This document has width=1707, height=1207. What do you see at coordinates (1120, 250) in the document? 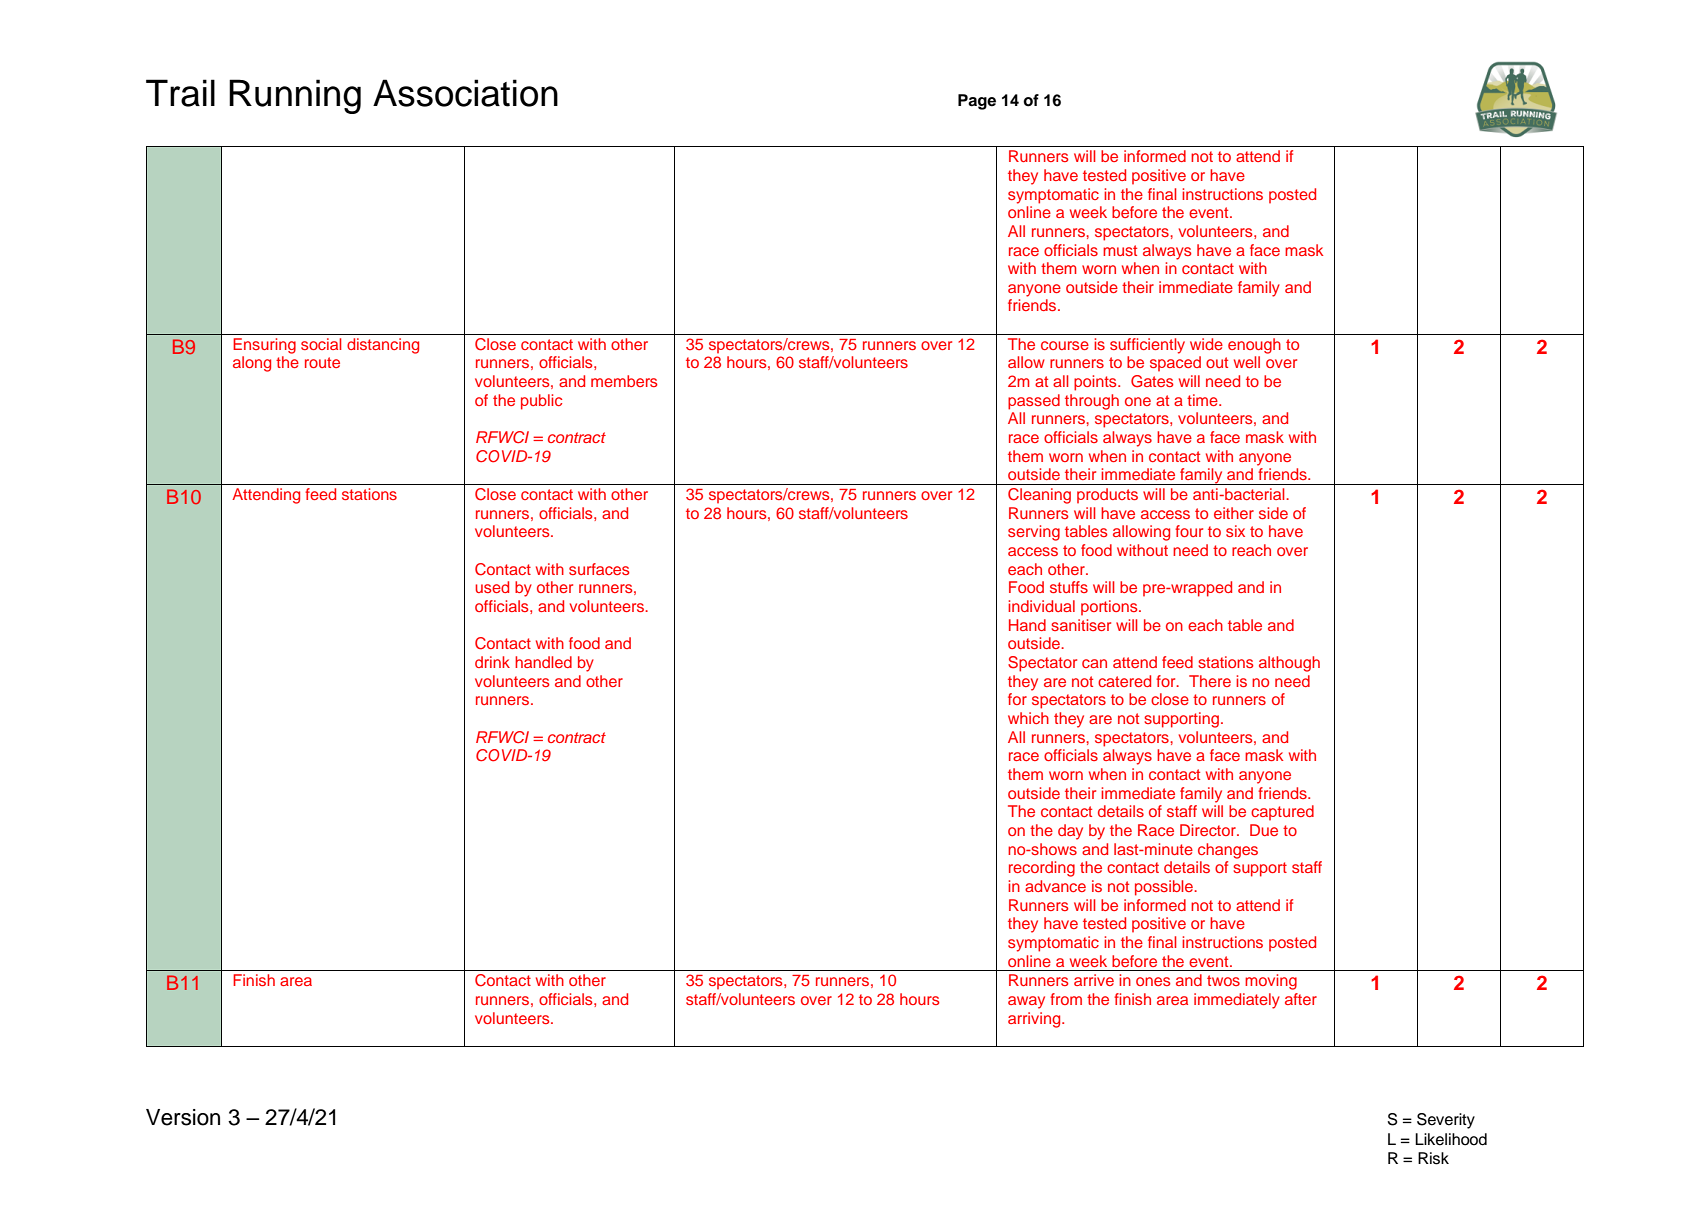
I see `must` at bounding box center [1120, 250].
